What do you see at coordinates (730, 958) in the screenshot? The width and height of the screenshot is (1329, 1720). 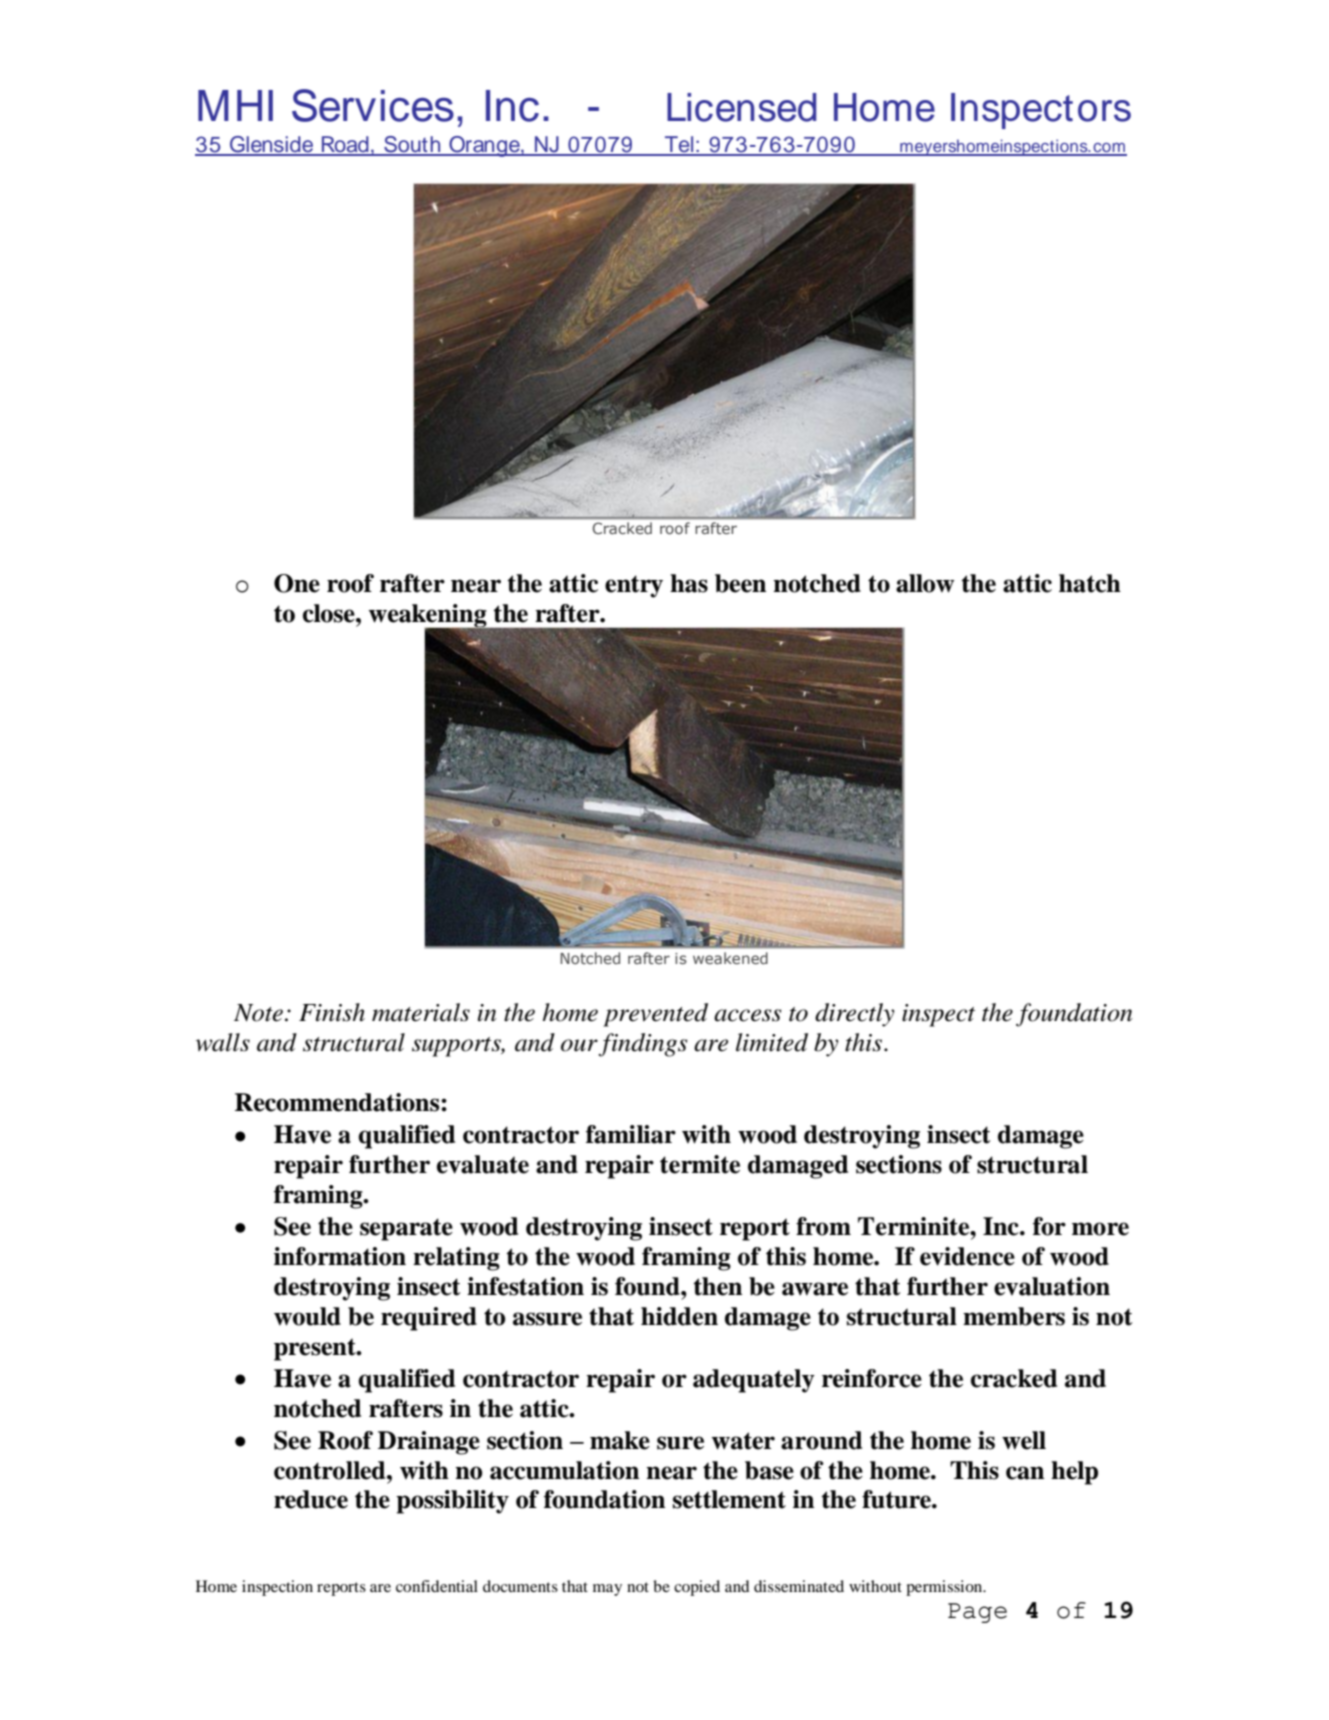 I see `weakened` at bounding box center [730, 958].
